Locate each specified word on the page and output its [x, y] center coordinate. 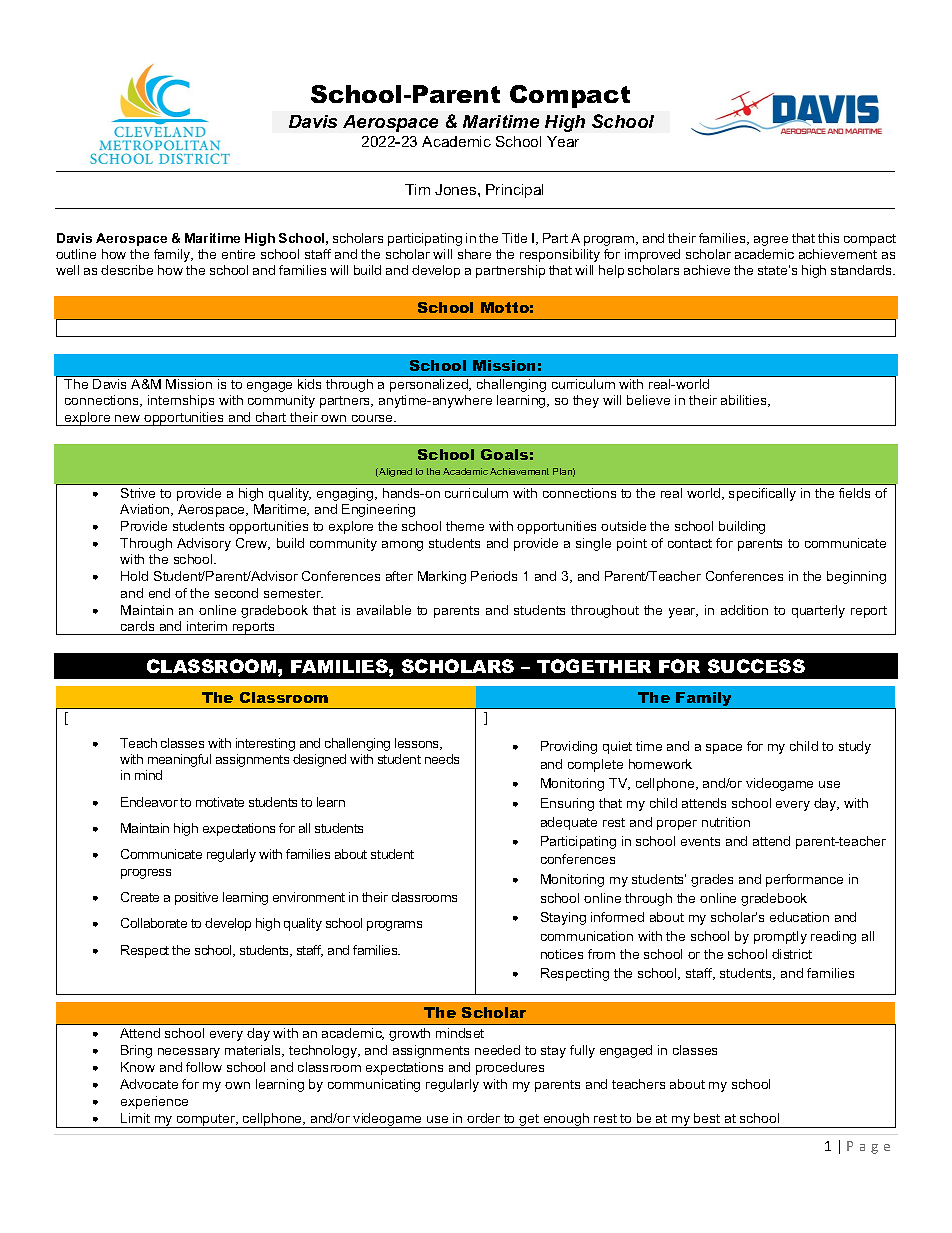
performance [804, 880]
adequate [569, 823]
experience [154, 1102]
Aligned [394, 472]
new [127, 418]
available [384, 610]
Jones [457, 189]
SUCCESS [756, 666]
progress [146, 874]
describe [127, 270]
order [483, 1118]
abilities [745, 401]
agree [771, 241]
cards [137, 626]
